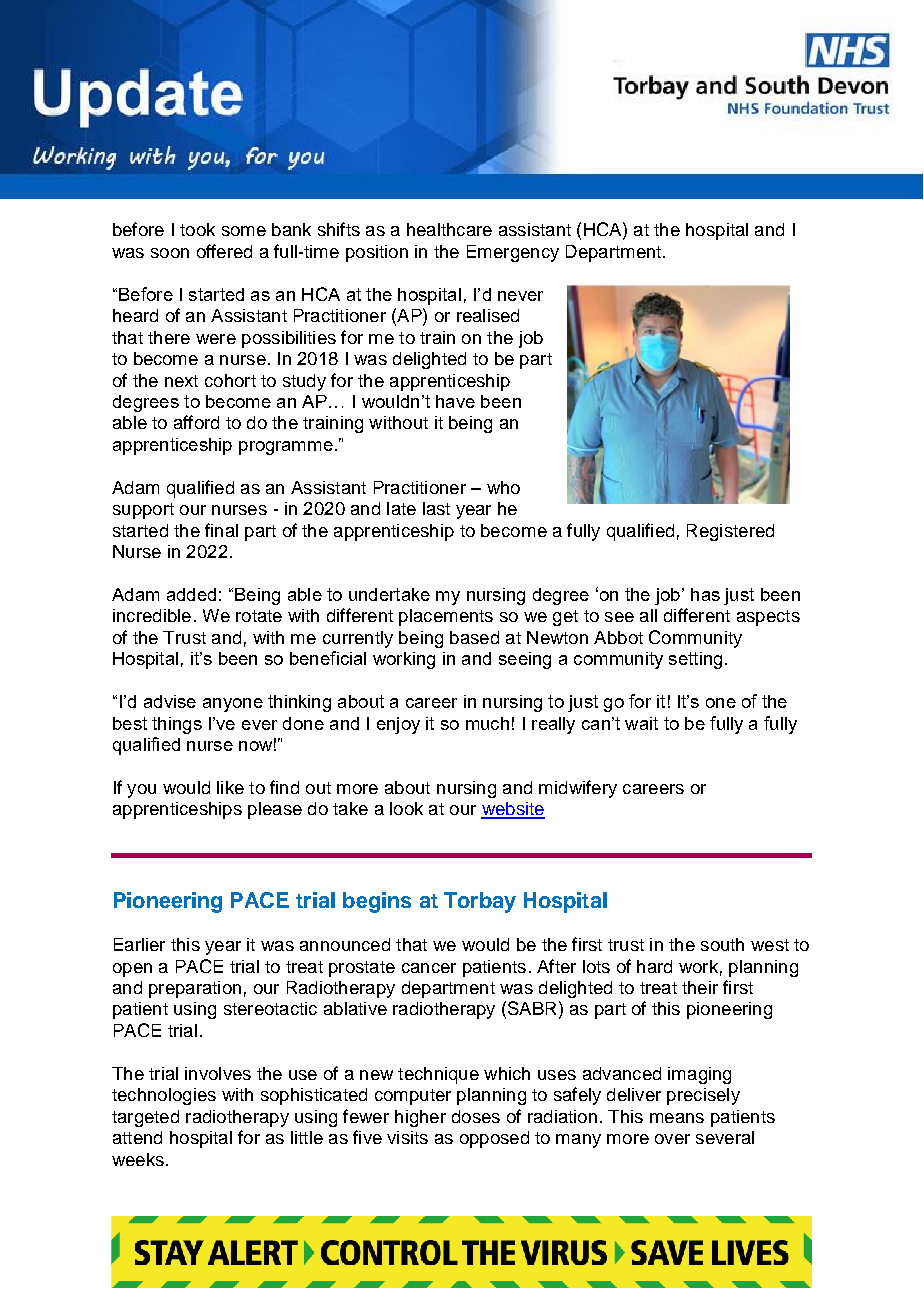 The height and width of the page is (1308, 924). I want to click on Emergency, so click(513, 253).
